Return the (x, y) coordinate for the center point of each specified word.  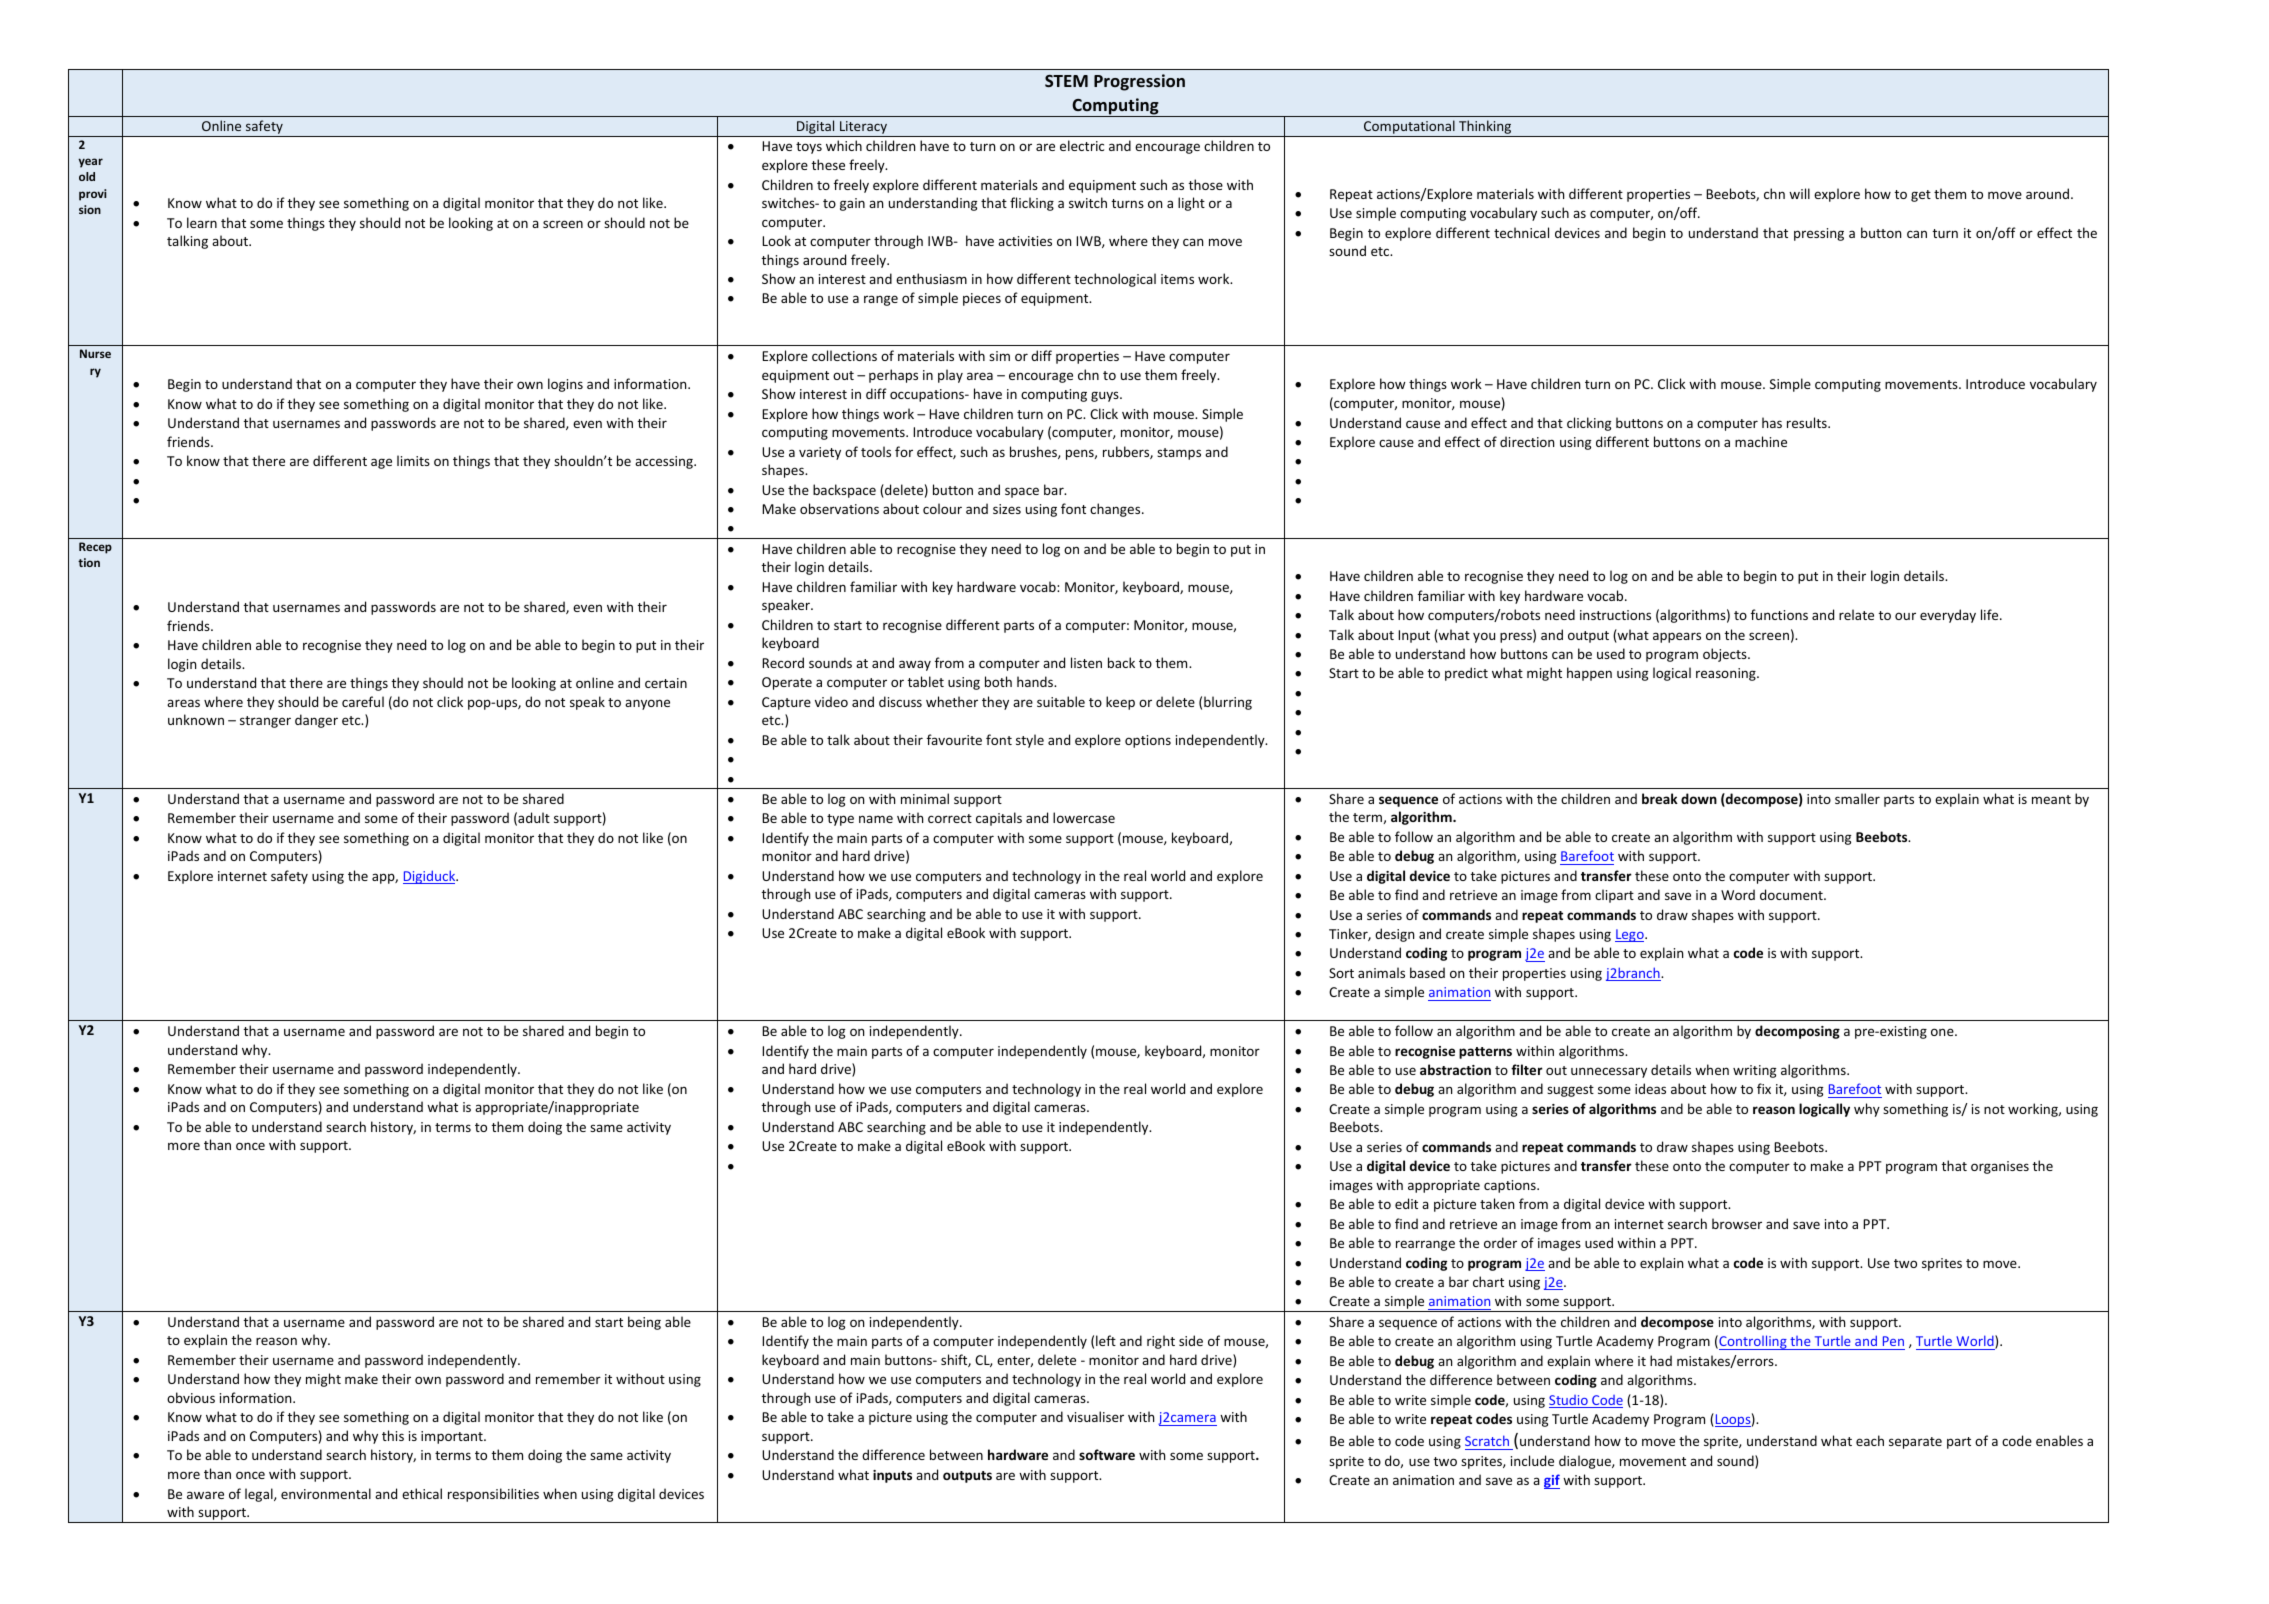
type (840, 820)
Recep (95, 548)
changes (1116, 510)
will (1799, 193)
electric (1082, 145)
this (393, 1435)
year (90, 163)
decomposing (1797, 1032)
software (1107, 1454)
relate (1856, 614)
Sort (1341, 973)
